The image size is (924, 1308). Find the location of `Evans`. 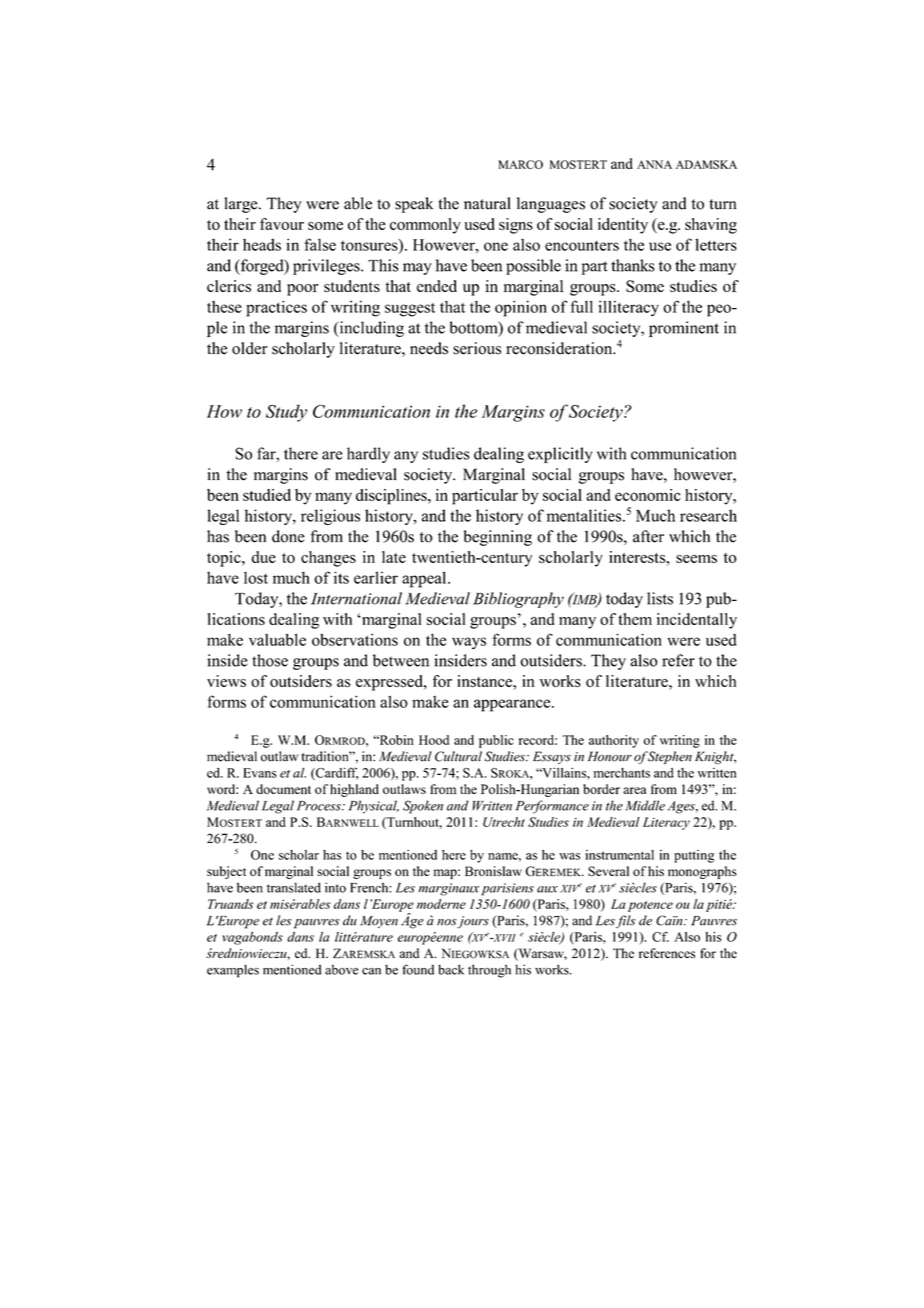

Evans is located at coordinates (260, 773).
